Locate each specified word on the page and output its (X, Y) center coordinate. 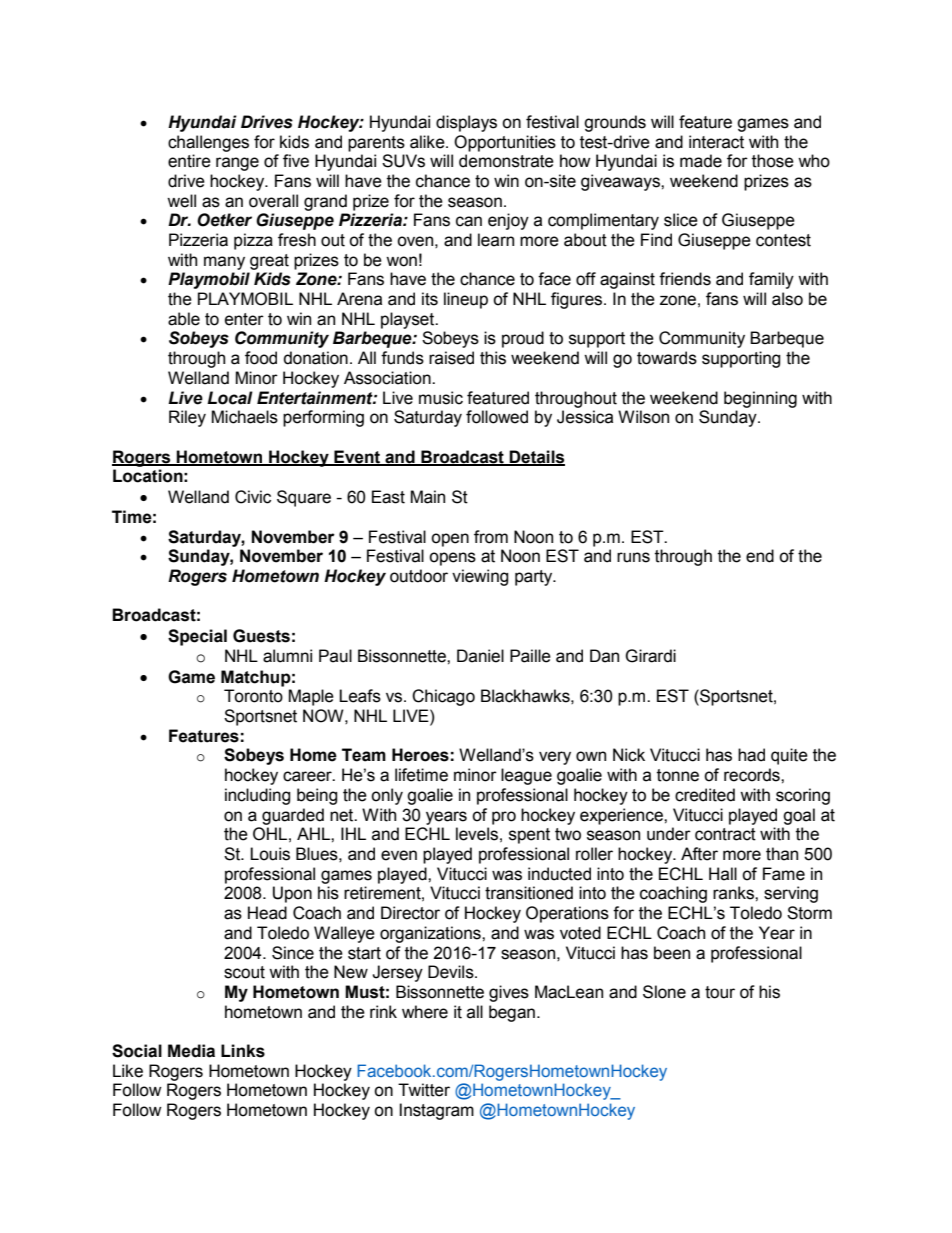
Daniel (480, 656)
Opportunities (505, 143)
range (237, 164)
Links (243, 1051)
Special (197, 637)
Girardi (650, 656)
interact (716, 142)
